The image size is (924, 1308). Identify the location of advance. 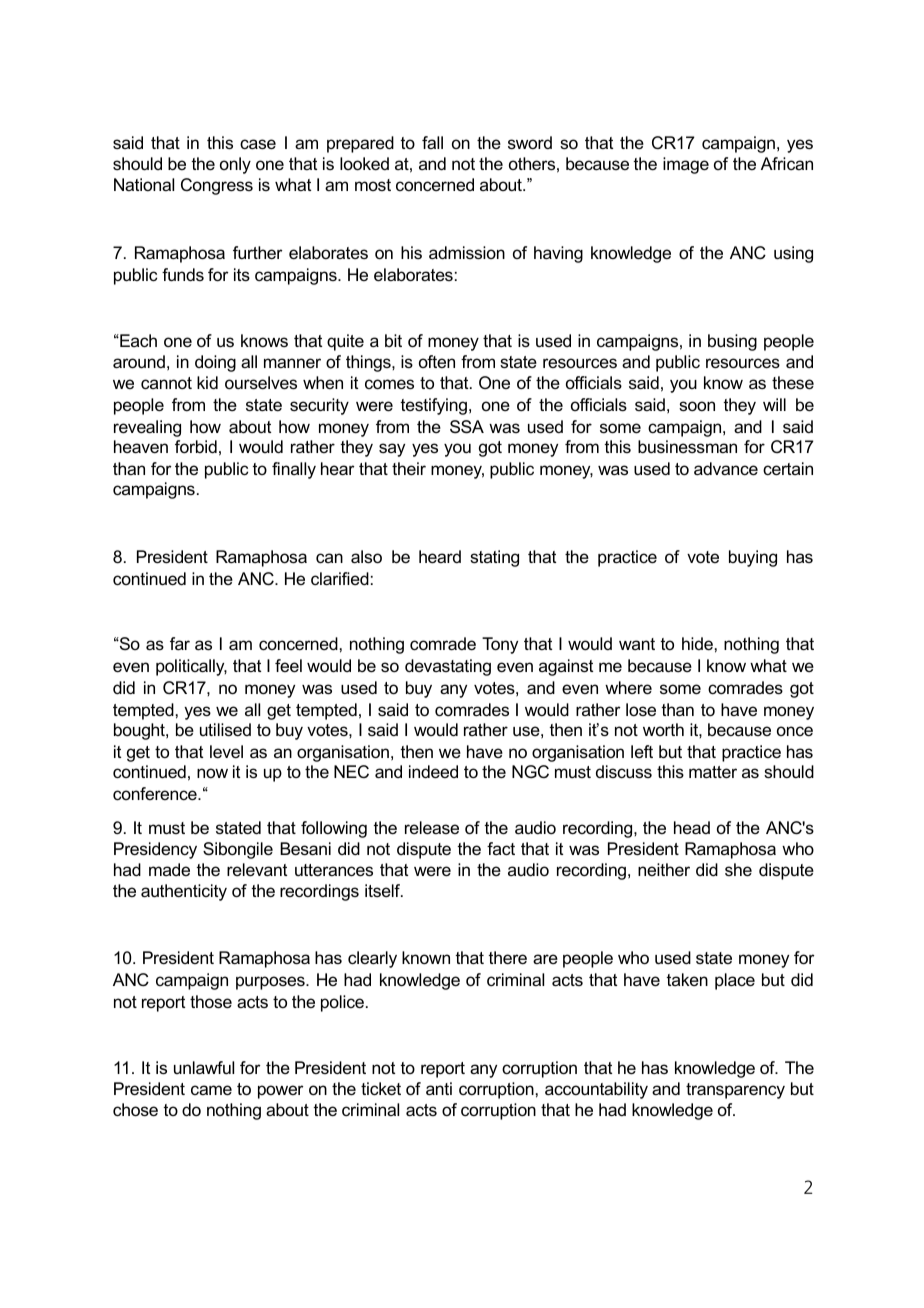
(726, 469).
